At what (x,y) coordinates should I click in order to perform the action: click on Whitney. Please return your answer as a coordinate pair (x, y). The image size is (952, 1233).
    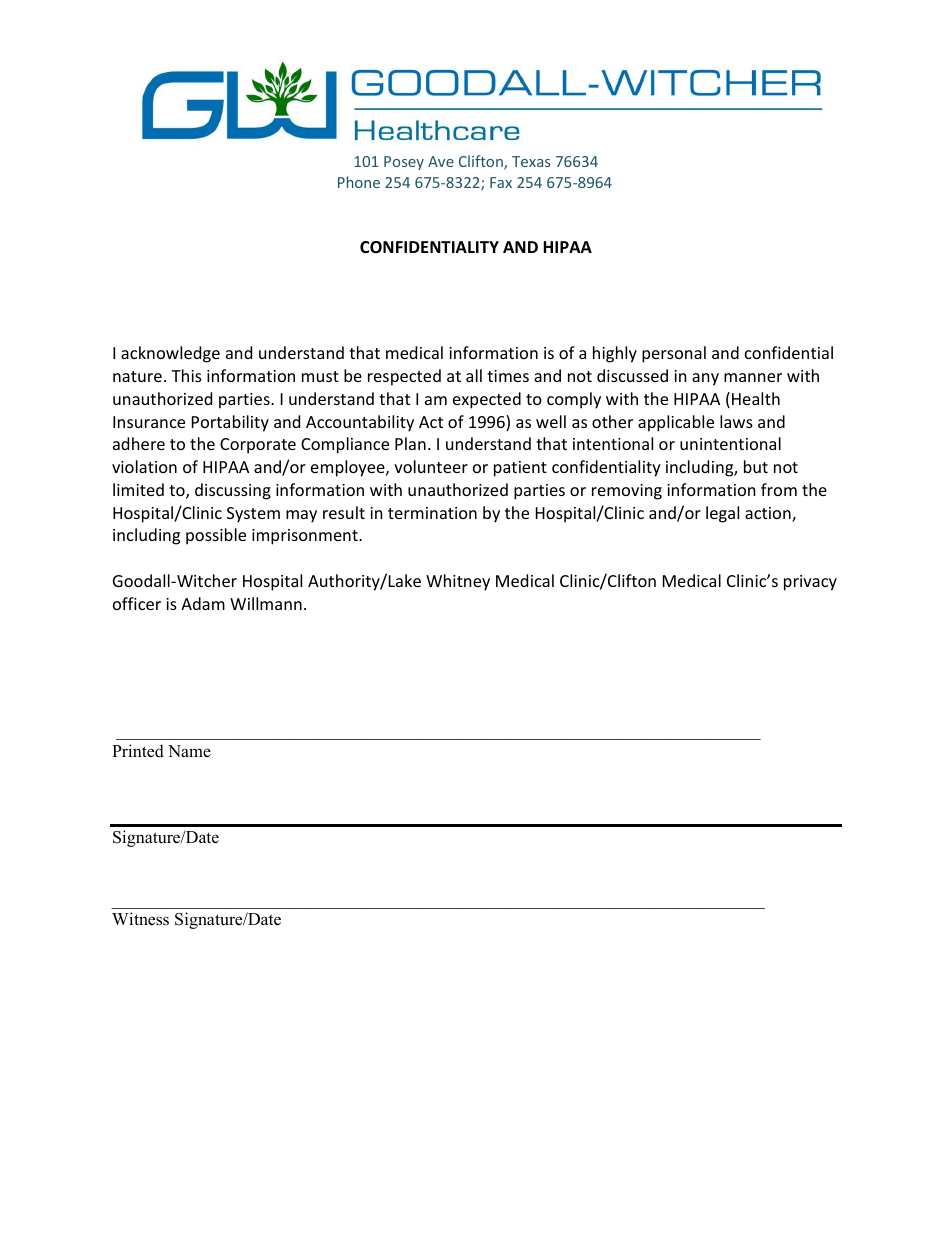
    Looking at the image, I should click on (458, 582).
